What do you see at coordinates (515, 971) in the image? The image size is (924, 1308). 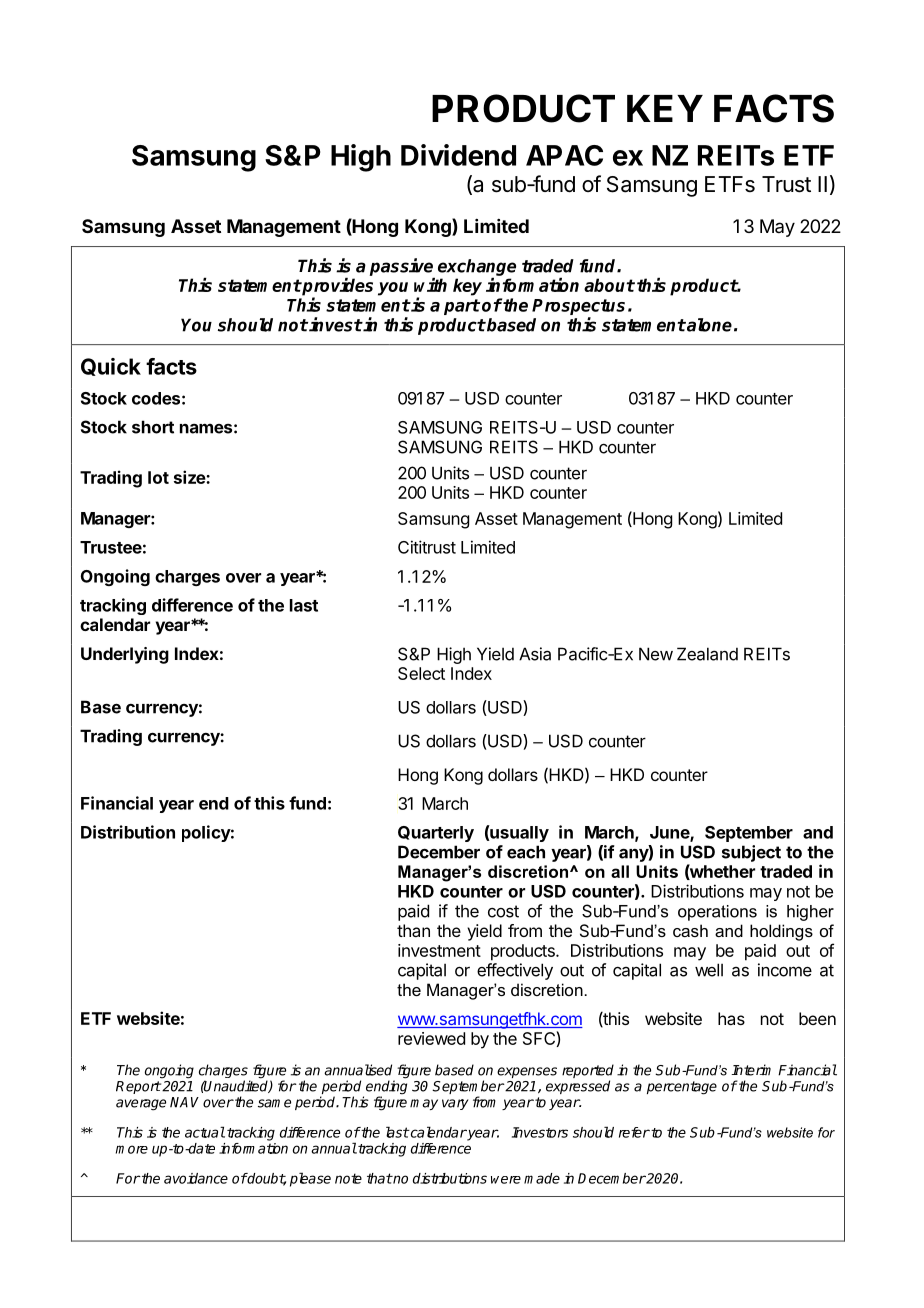 I see `effectively` at bounding box center [515, 971].
